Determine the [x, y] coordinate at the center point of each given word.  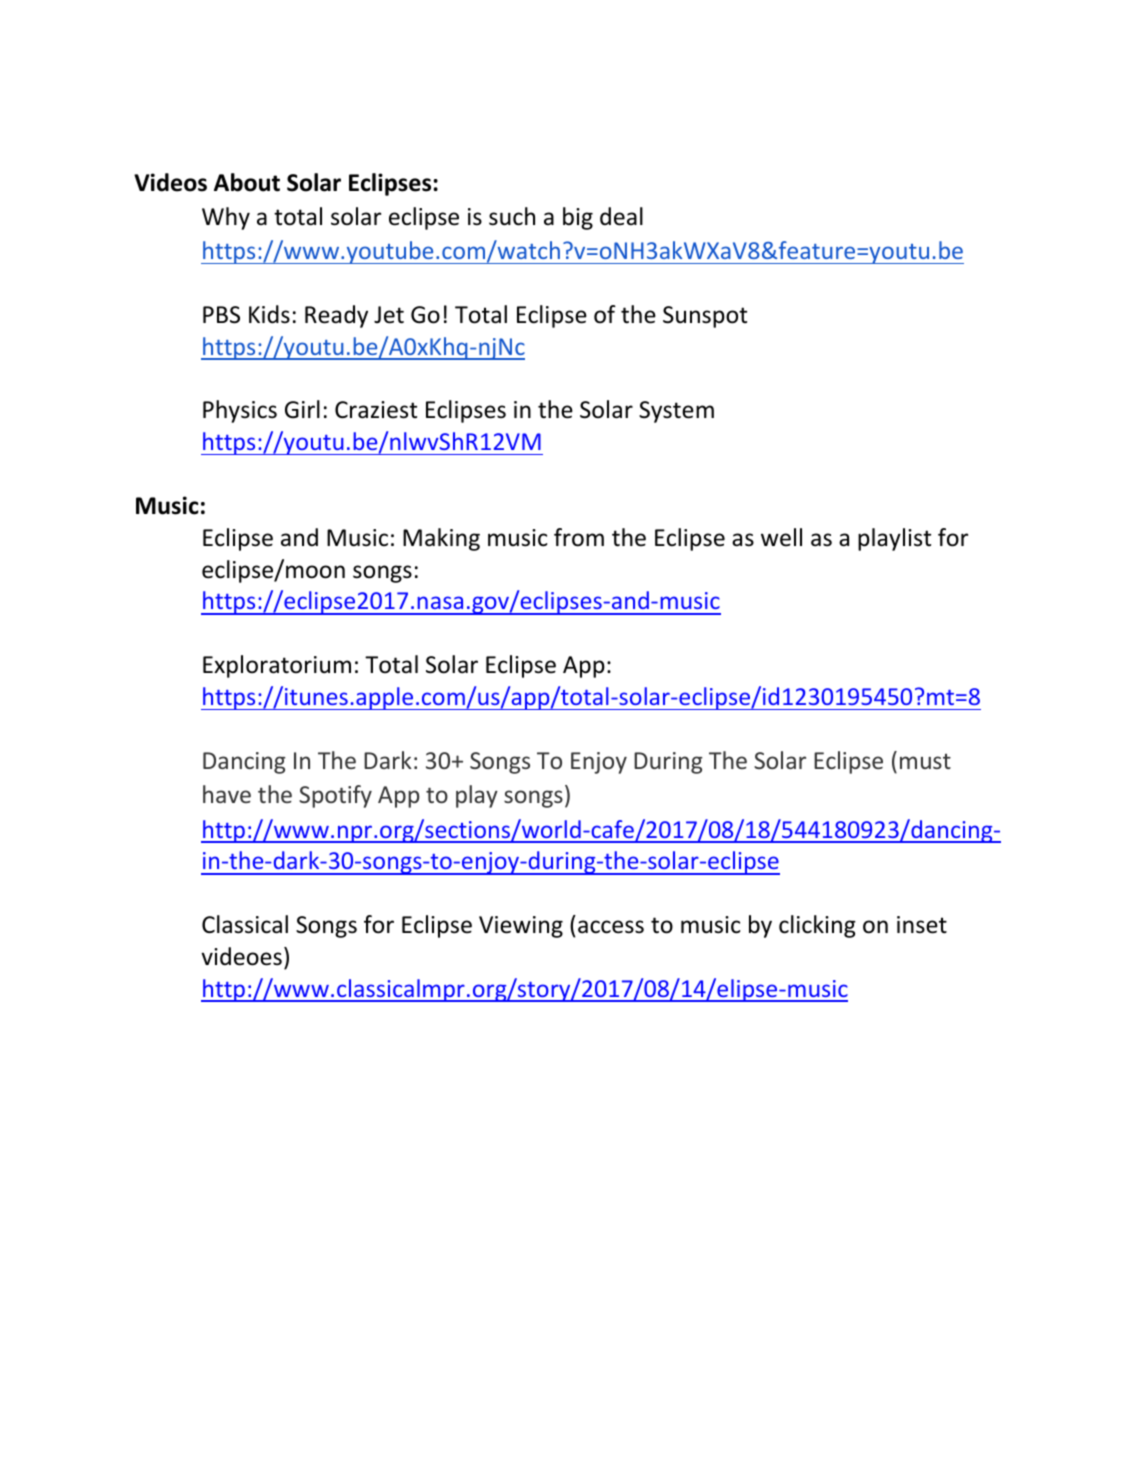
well [781, 537]
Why [226, 218]
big [578, 218]
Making [441, 539]
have [227, 794]
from [579, 537]
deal [621, 216]
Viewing [521, 927]
